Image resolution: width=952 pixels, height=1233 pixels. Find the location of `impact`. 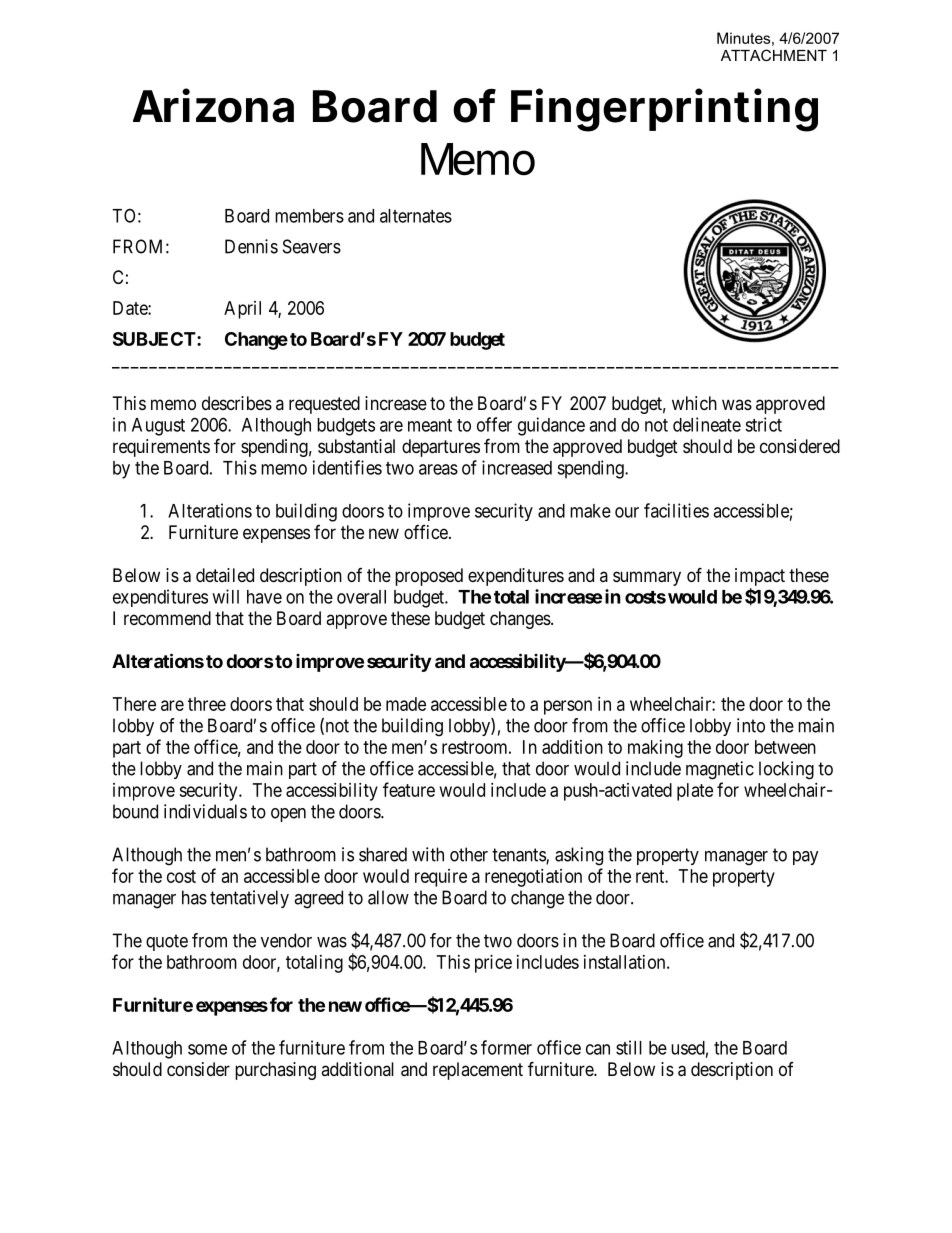

impact is located at coordinates (760, 577).
